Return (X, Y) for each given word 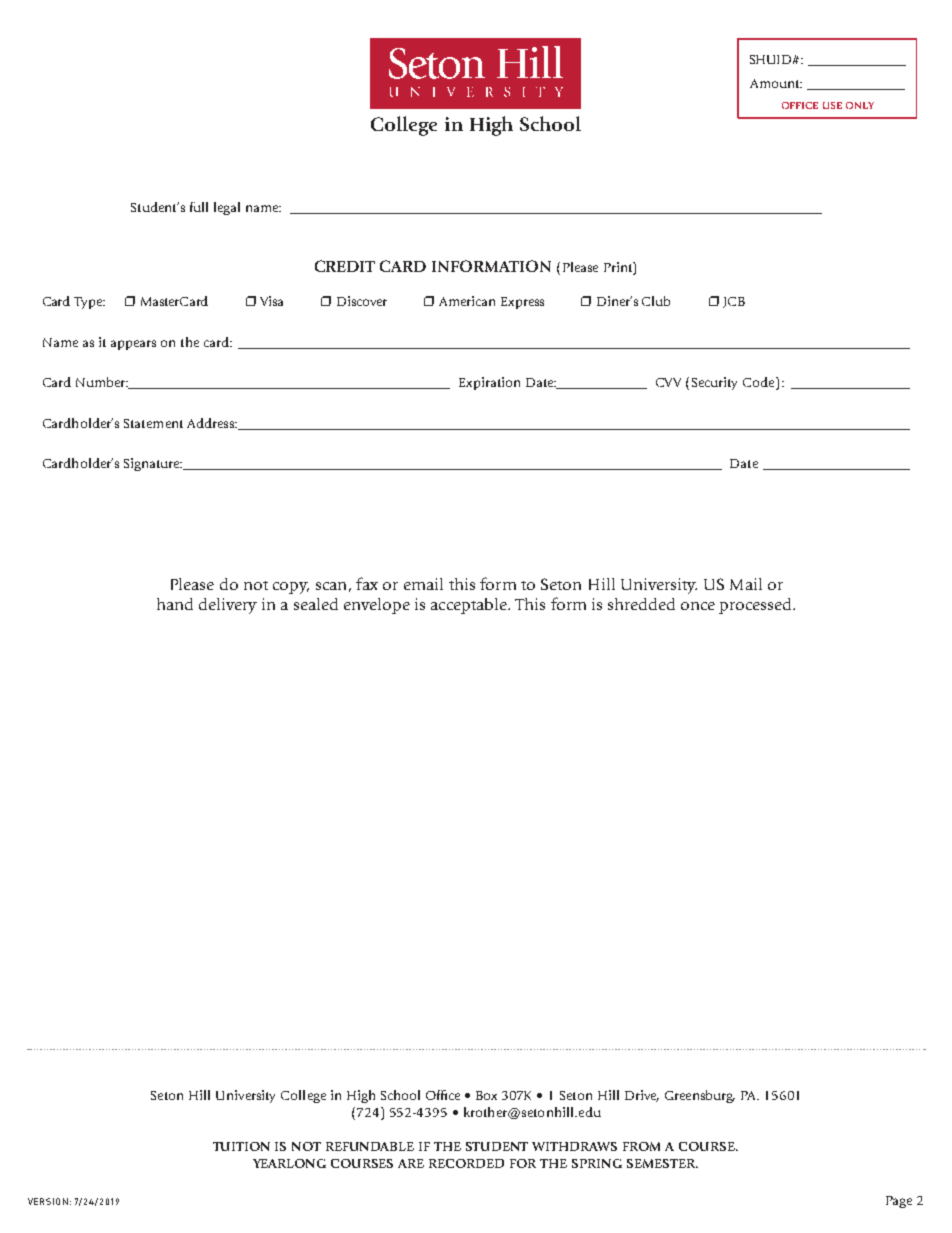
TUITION (241, 1146)
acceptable (470, 606)
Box (486, 1095)
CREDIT (345, 266)
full (199, 207)
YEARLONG (289, 1163)
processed (756, 606)
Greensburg (700, 1096)
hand (175, 604)
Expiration (489, 383)
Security (714, 383)
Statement (153, 423)
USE (832, 105)
